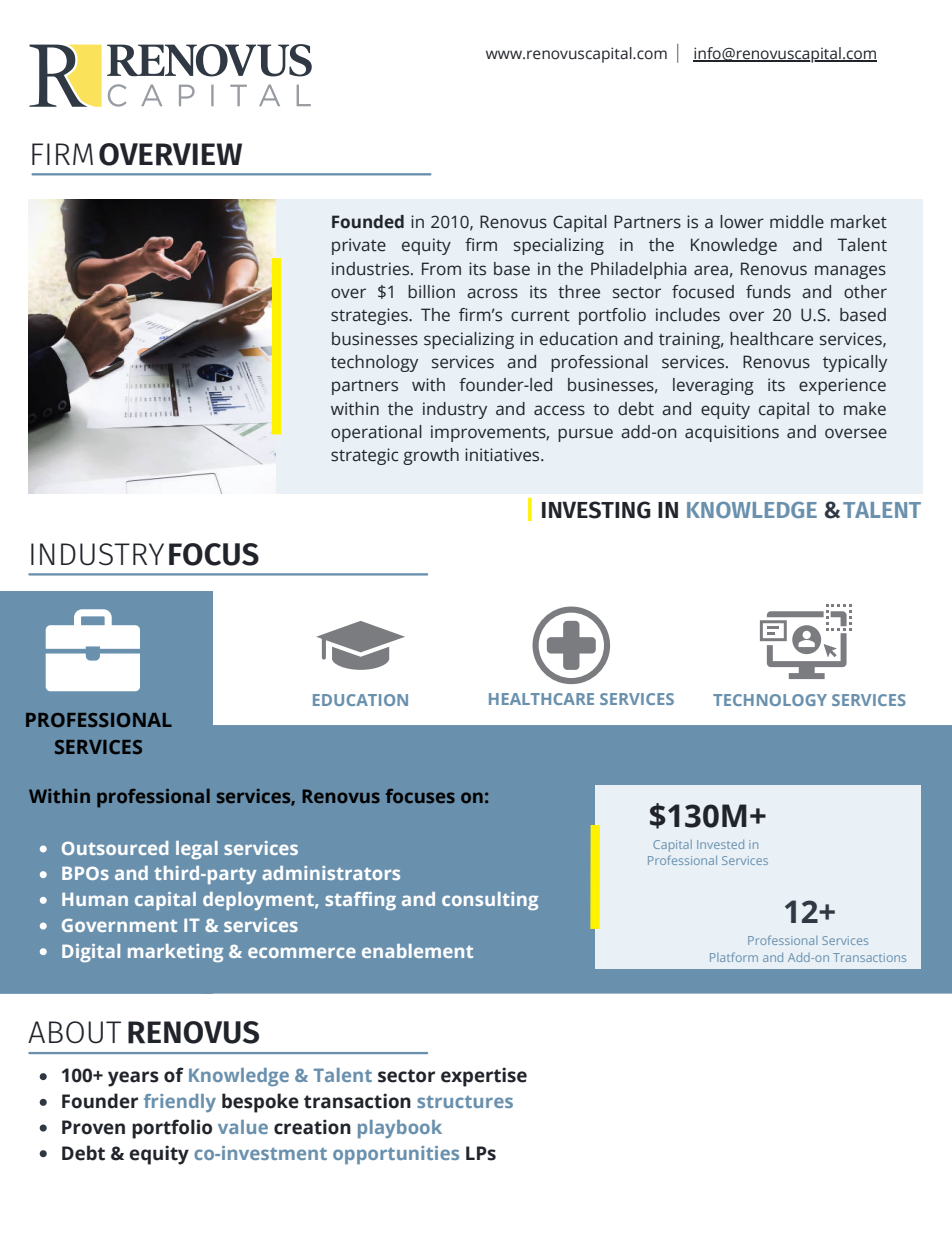 The image size is (952, 1233). I want to click on middle, so click(797, 222).
